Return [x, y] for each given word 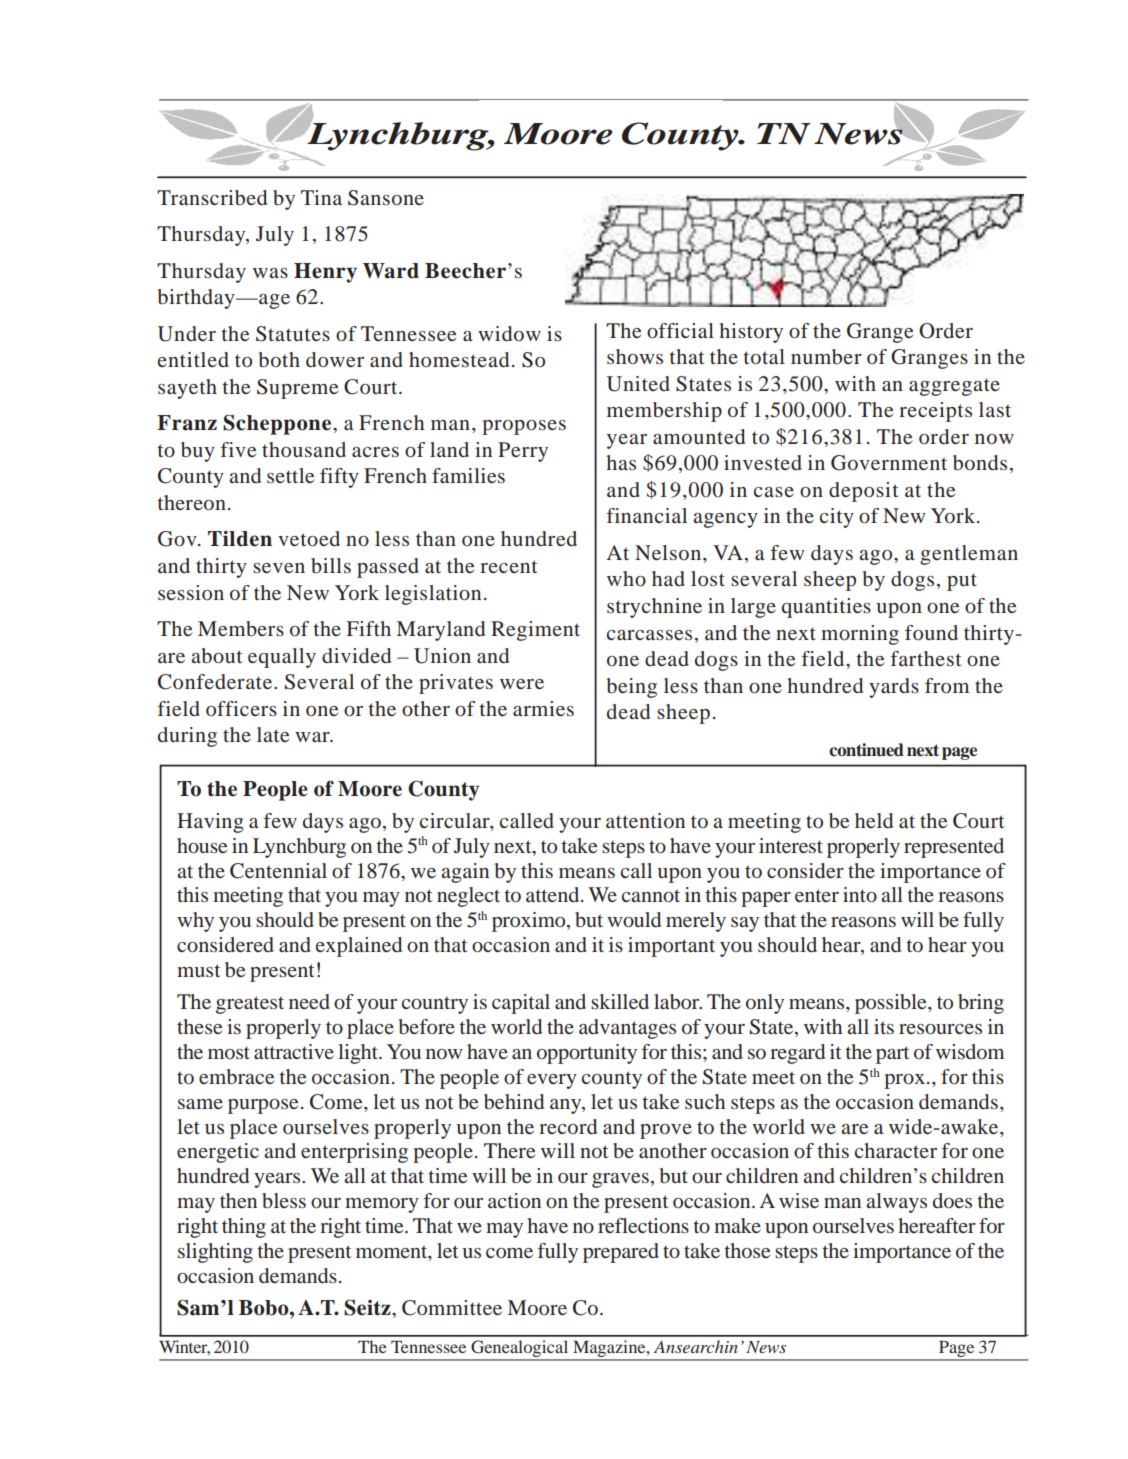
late [273, 734]
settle [290, 475]
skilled [620, 1001]
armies [543, 708]
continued [866, 750]
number [826, 357]
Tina [321, 197]
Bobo [265, 1308]
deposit [864, 492]
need [309, 1001]
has [621, 462]
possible [892, 1004]
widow [509, 333]
